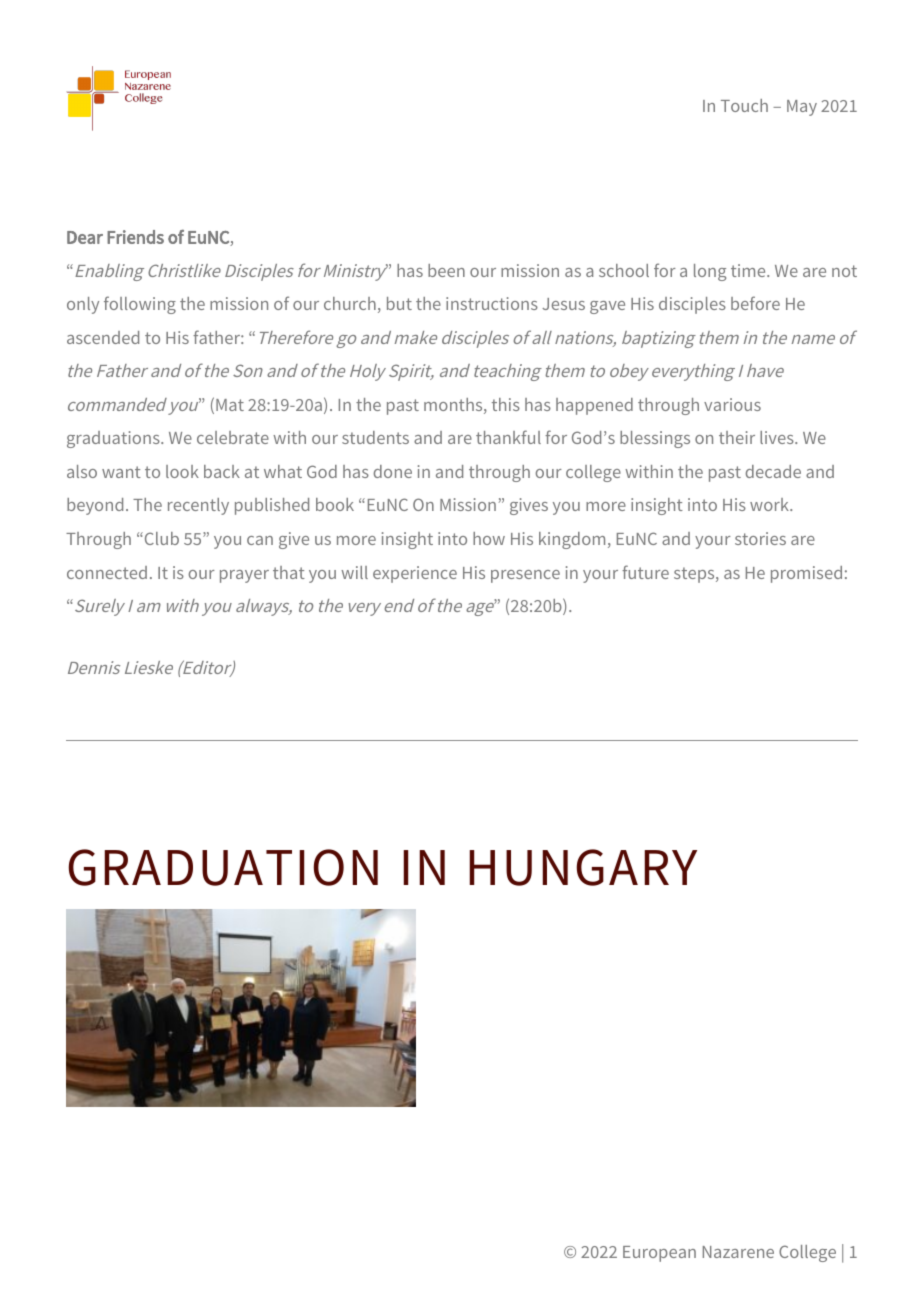 This screenshot has height=1308, width=924. Describe the element at coordinates (415, 574) in the screenshot. I see `experience` at that location.
